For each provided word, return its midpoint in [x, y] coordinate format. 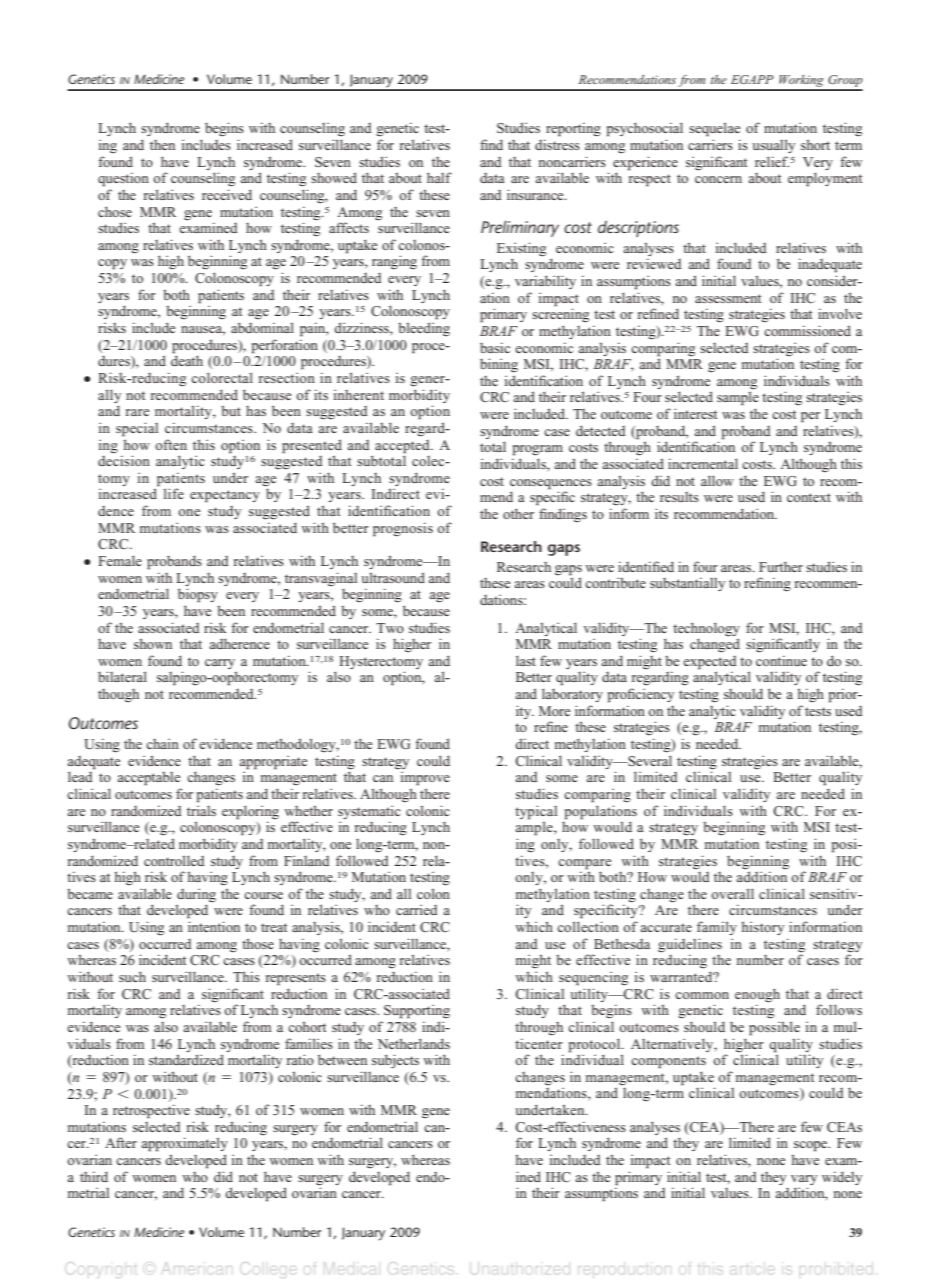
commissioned [807, 330]
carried [417, 909]
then [162, 145]
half [439, 177]
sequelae [714, 129]
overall [732, 893]
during [196, 896]
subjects [395, 1061]
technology [706, 629]
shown [153, 643]
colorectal [222, 377]
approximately [184, 1144]
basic [495, 347]
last [526, 660]
